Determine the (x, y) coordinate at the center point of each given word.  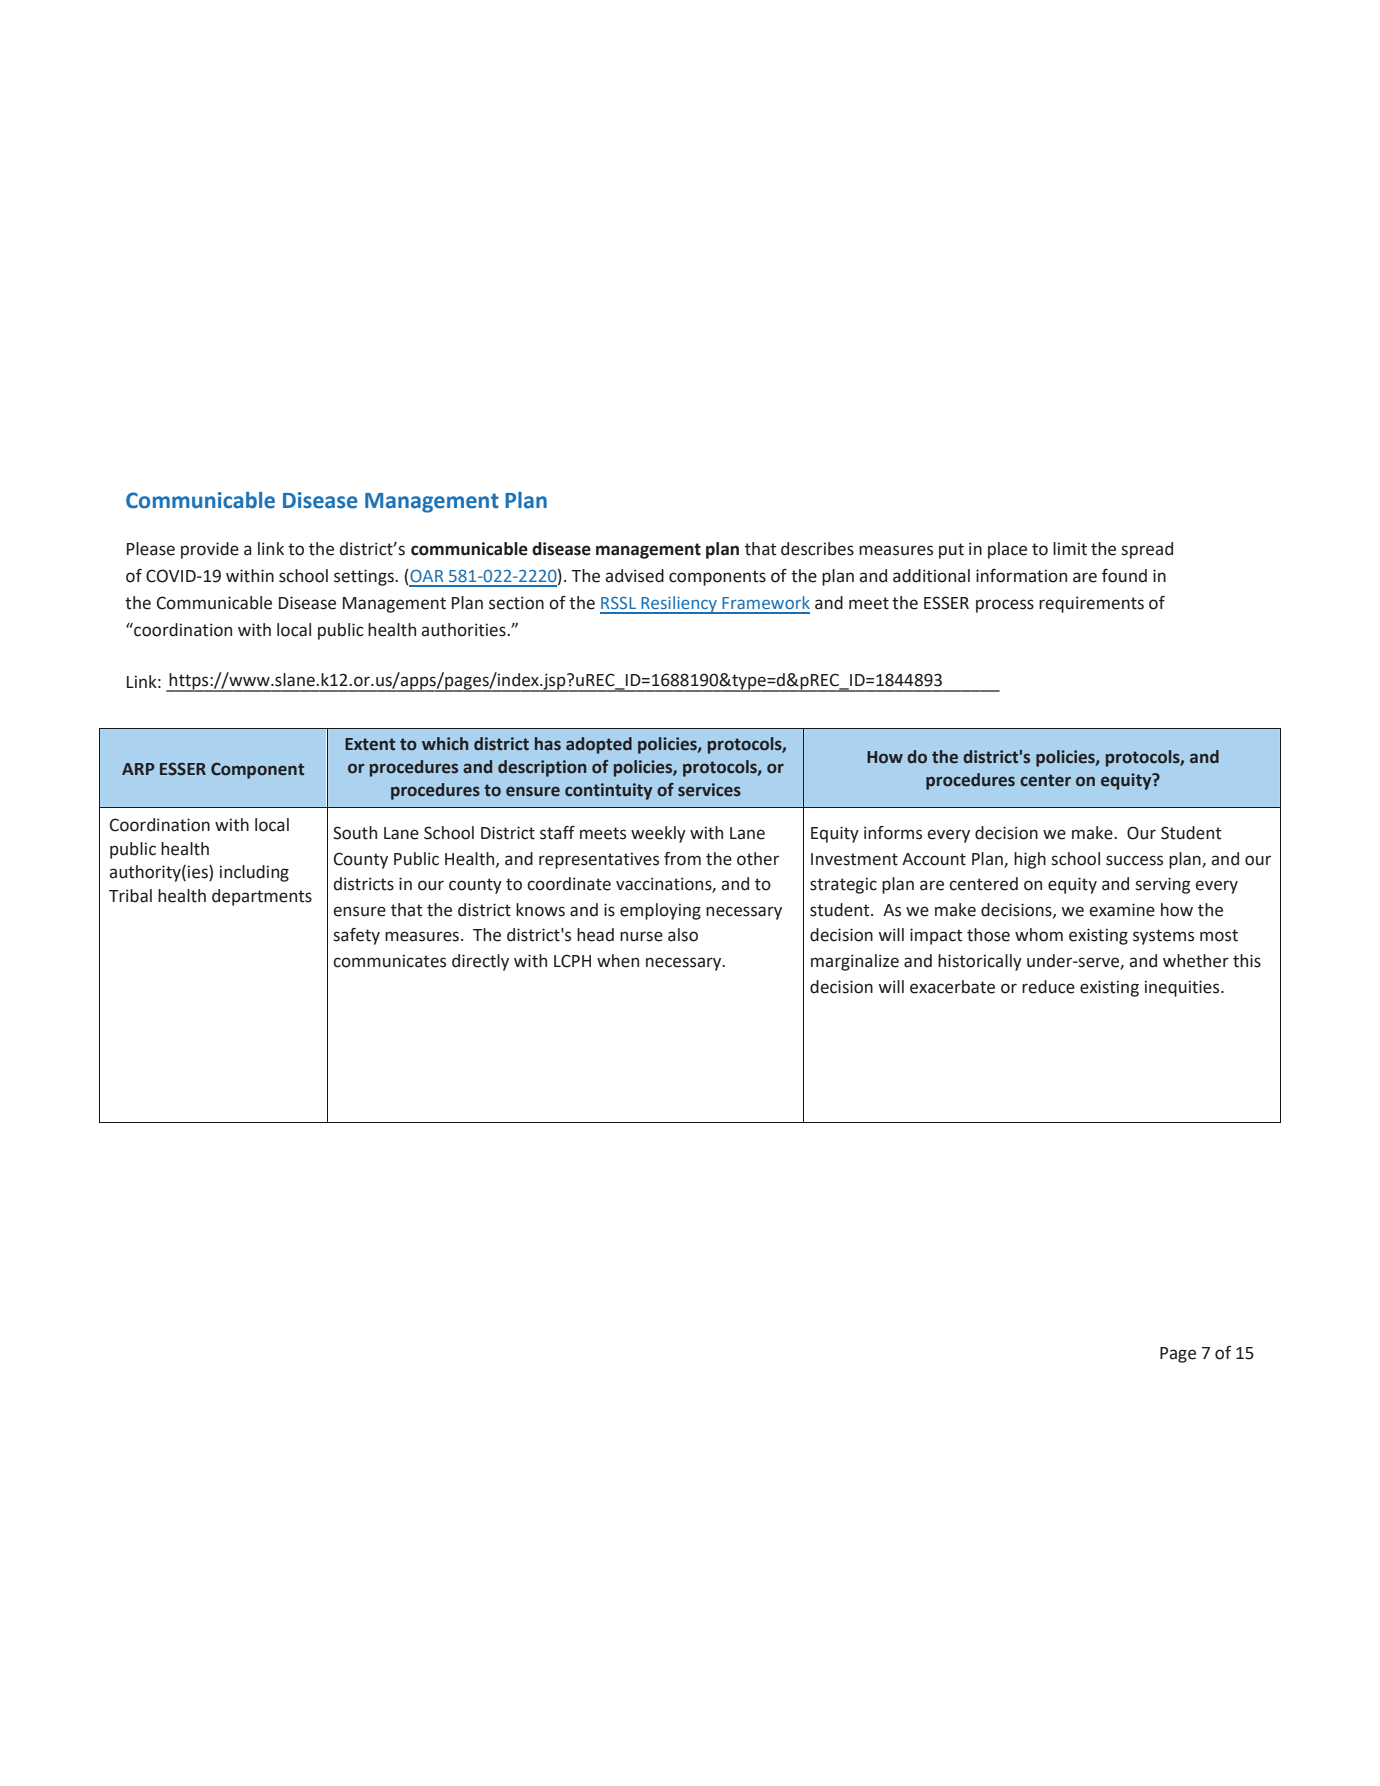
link (271, 548)
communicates (389, 961)
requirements (1091, 604)
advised (634, 576)
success (1134, 860)
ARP (138, 769)
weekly (658, 834)
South (355, 833)
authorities (464, 630)
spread (1147, 550)
